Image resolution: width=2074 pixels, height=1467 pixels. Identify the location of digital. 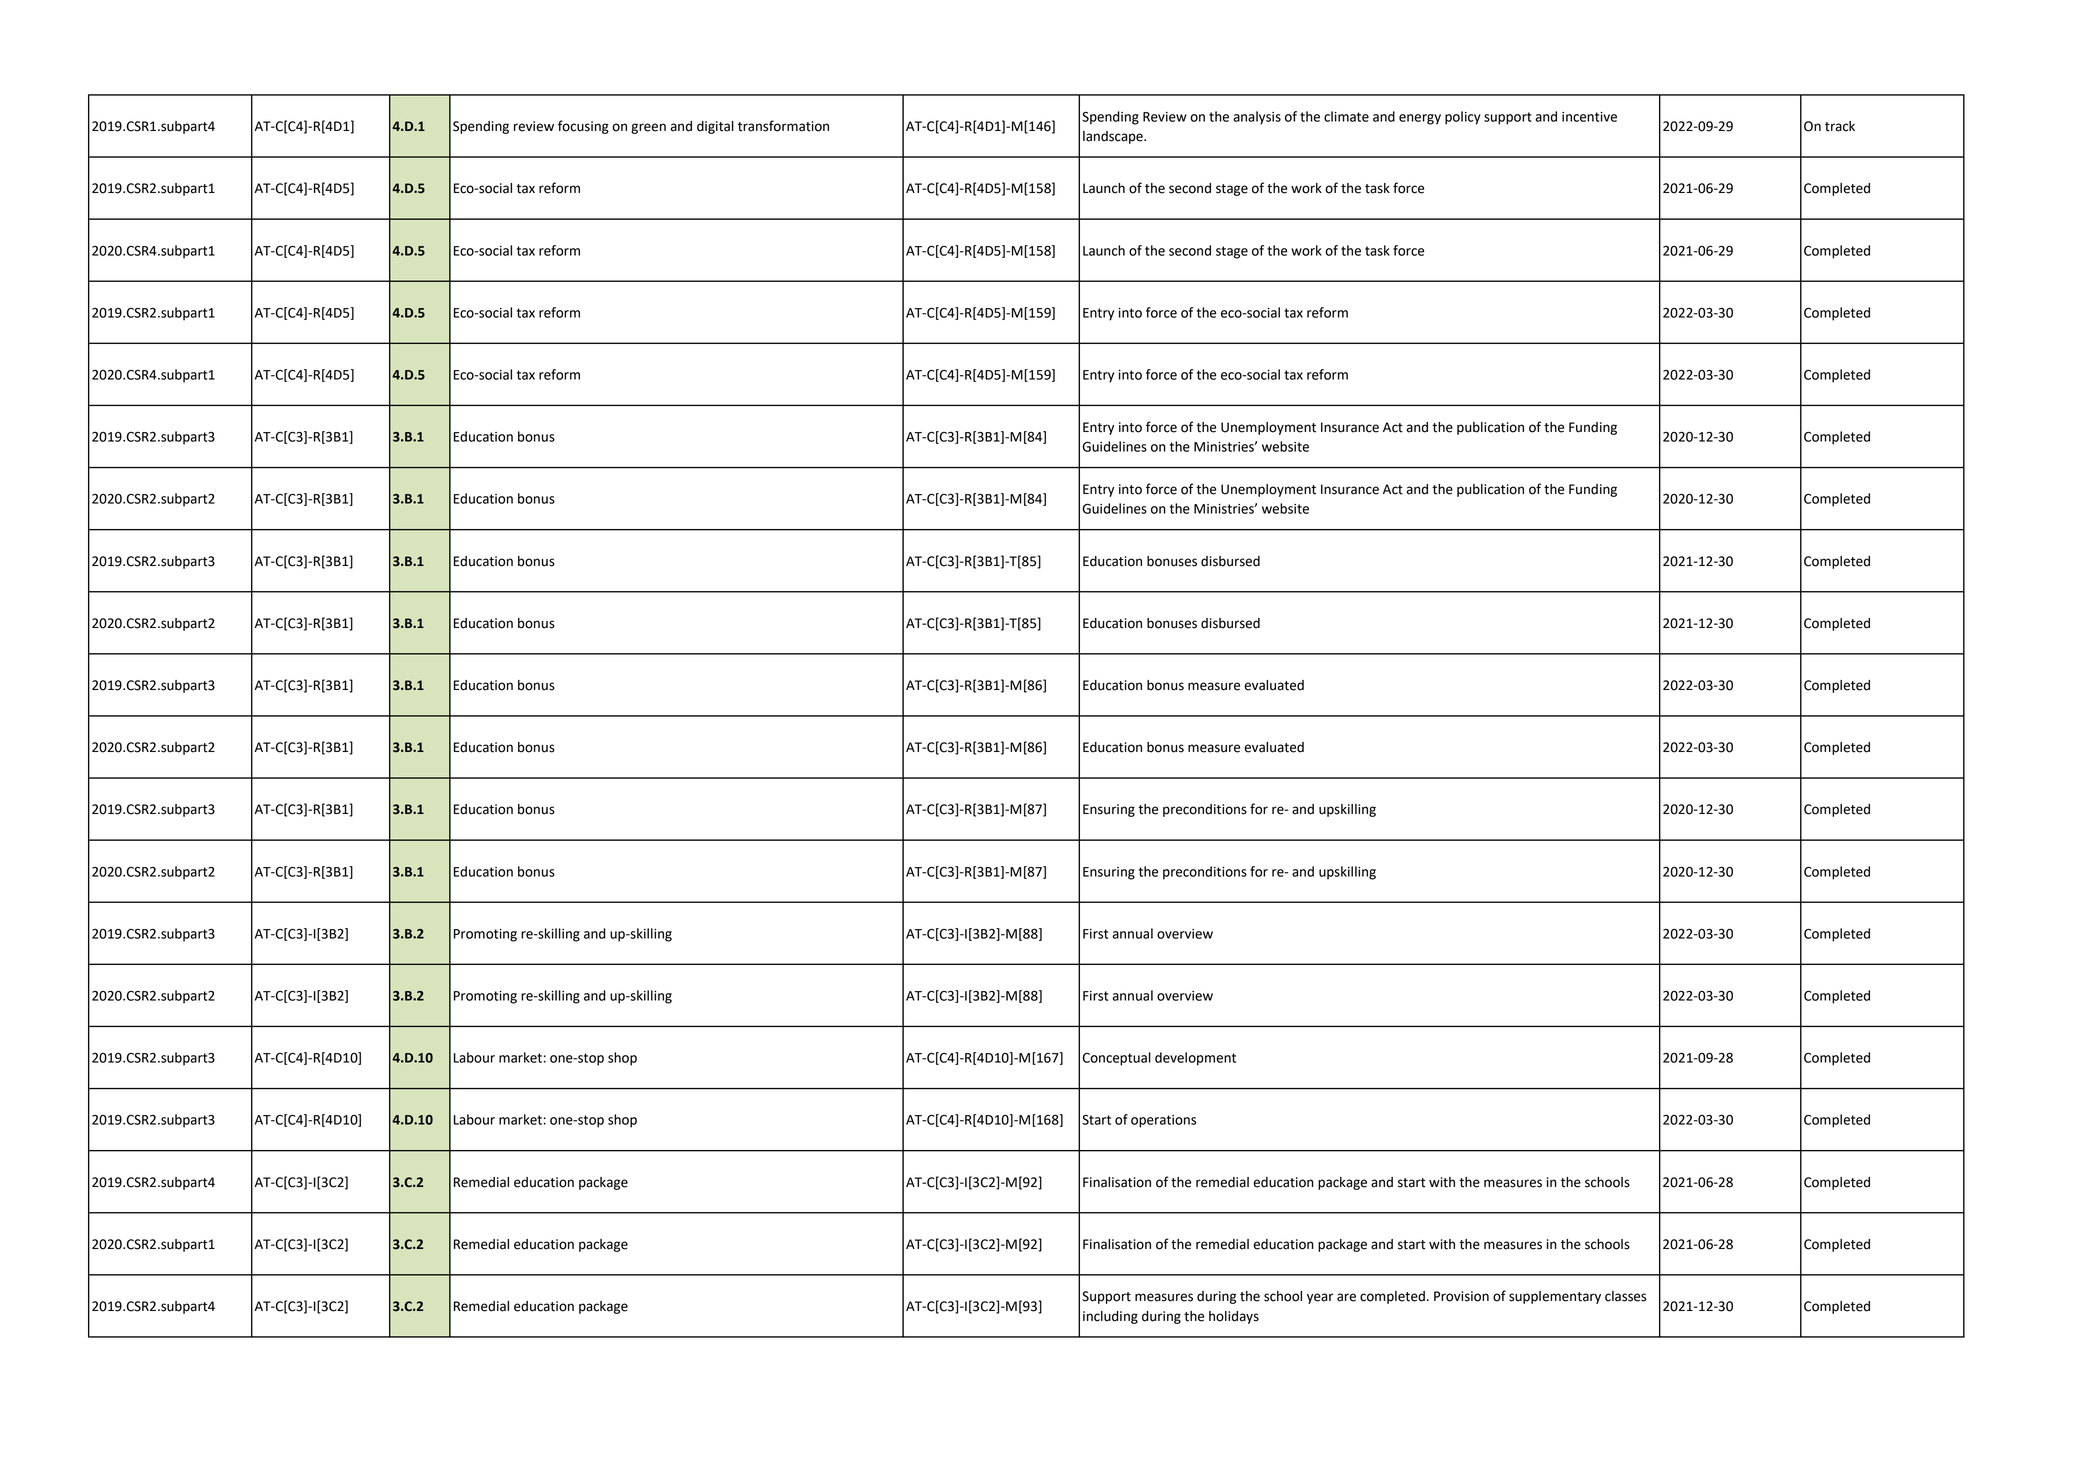
(715, 127).
